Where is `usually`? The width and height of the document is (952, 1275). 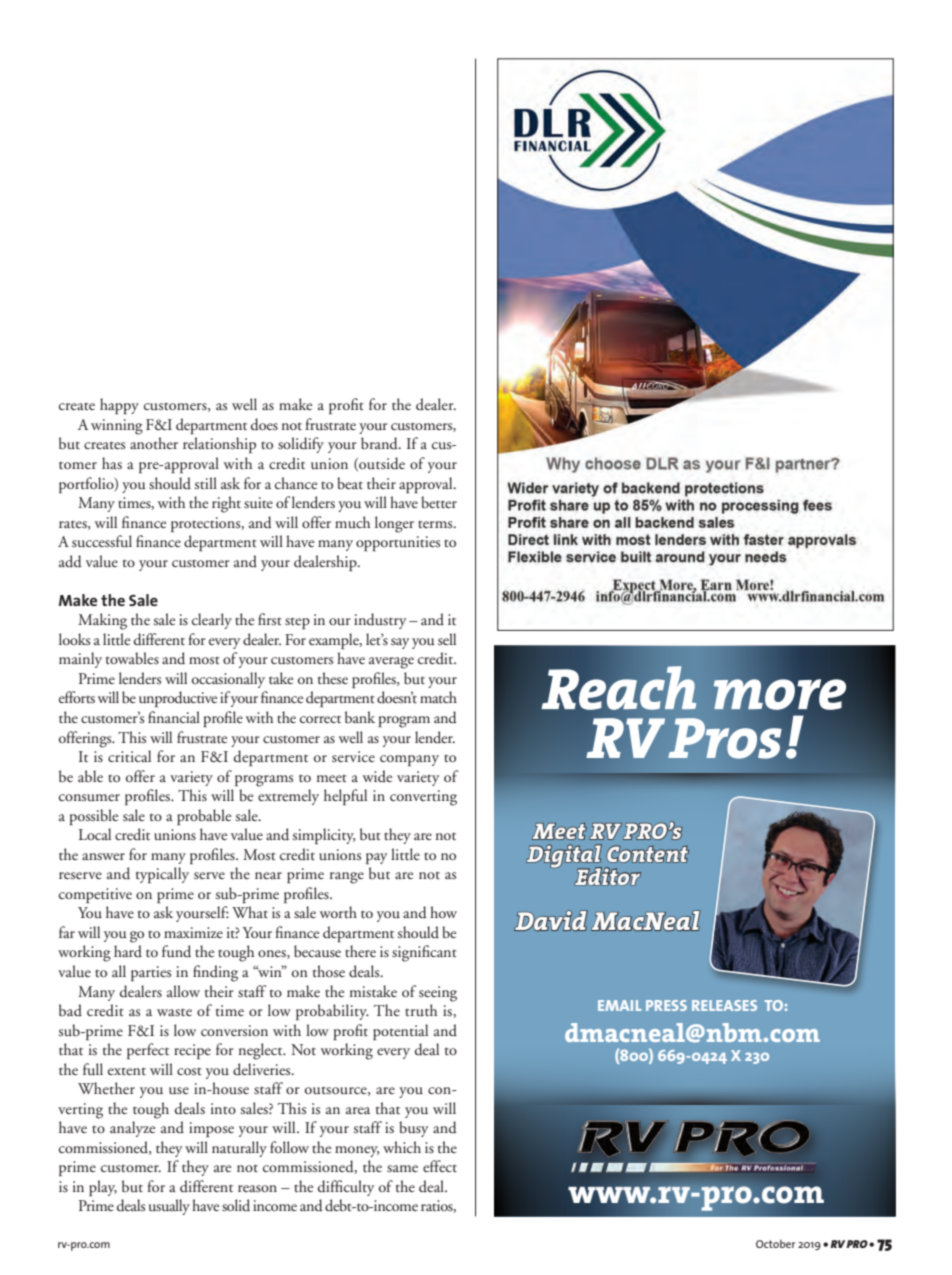
usually is located at coordinates (169, 1207).
